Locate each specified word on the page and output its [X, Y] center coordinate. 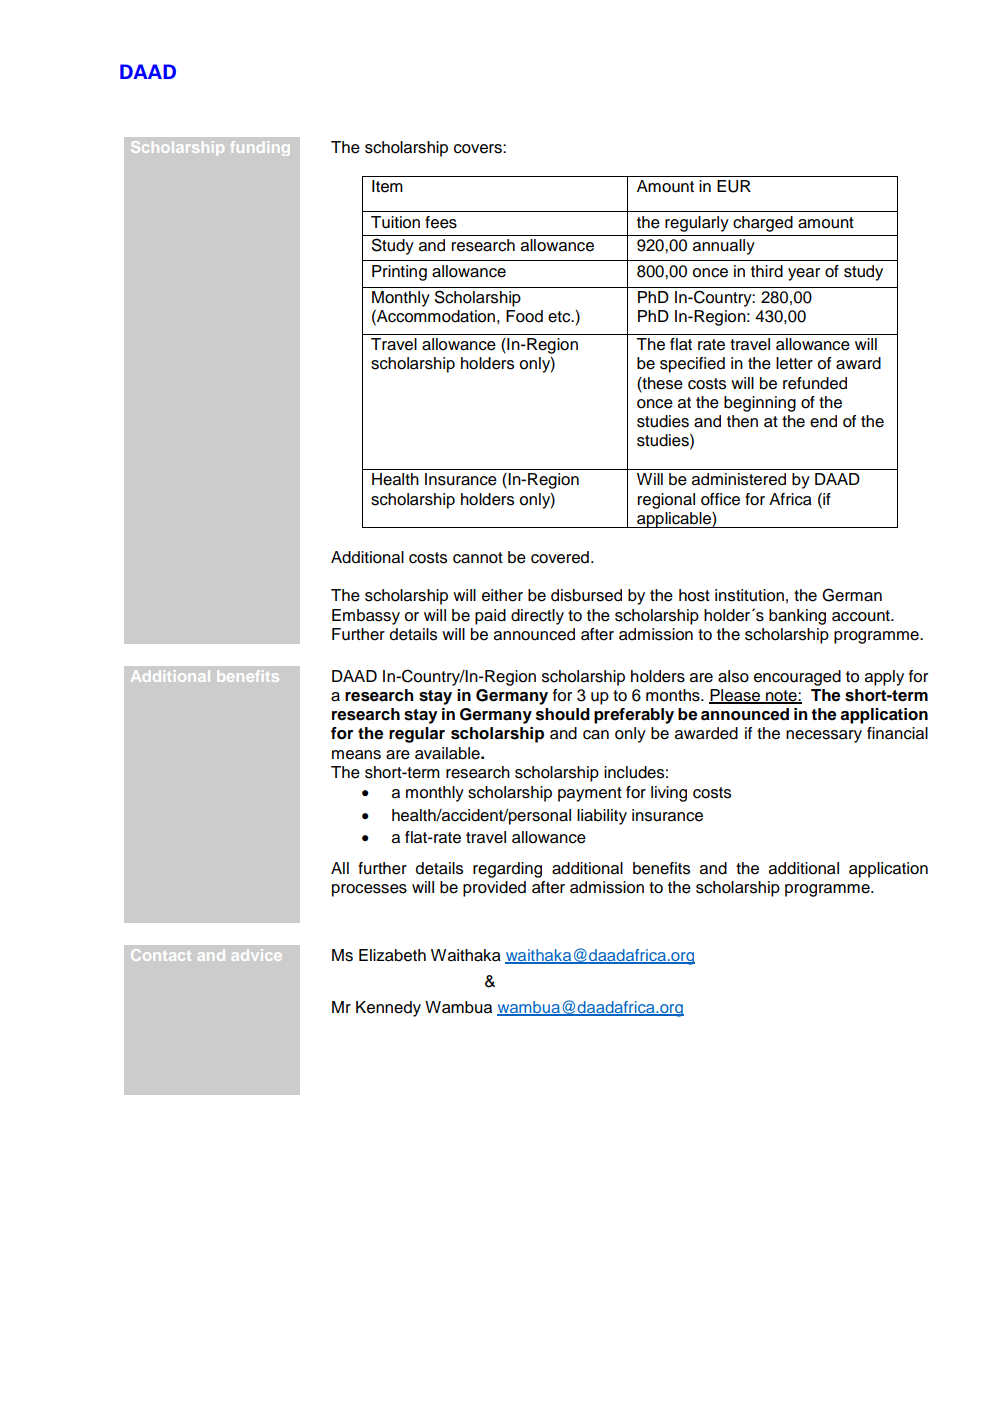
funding [260, 148]
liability [602, 817]
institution [749, 595]
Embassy [366, 617]
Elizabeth [392, 955]
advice [256, 956]
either [502, 595]
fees [441, 222]
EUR [734, 186]
